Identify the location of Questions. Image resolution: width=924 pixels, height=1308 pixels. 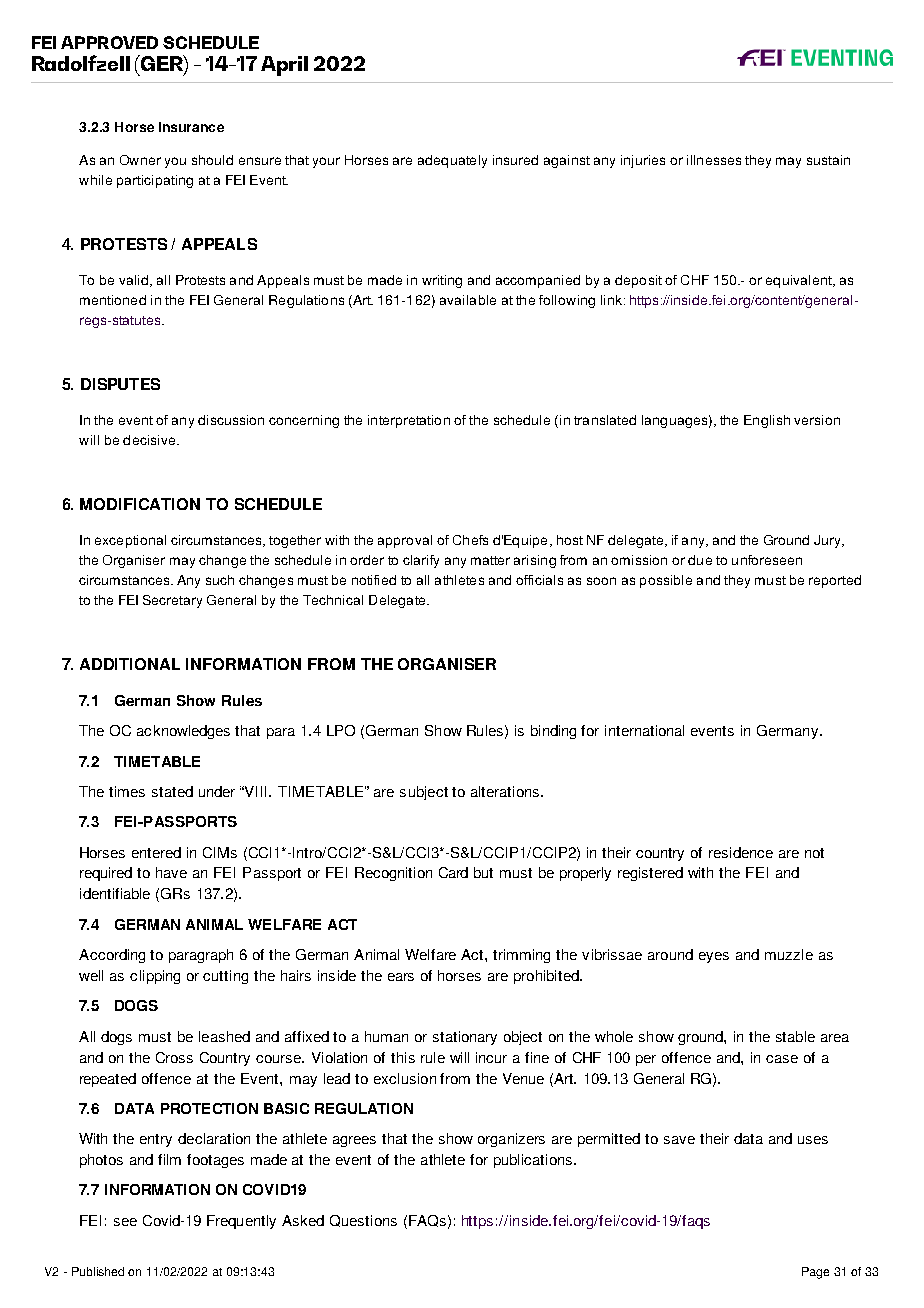
(363, 1221).
